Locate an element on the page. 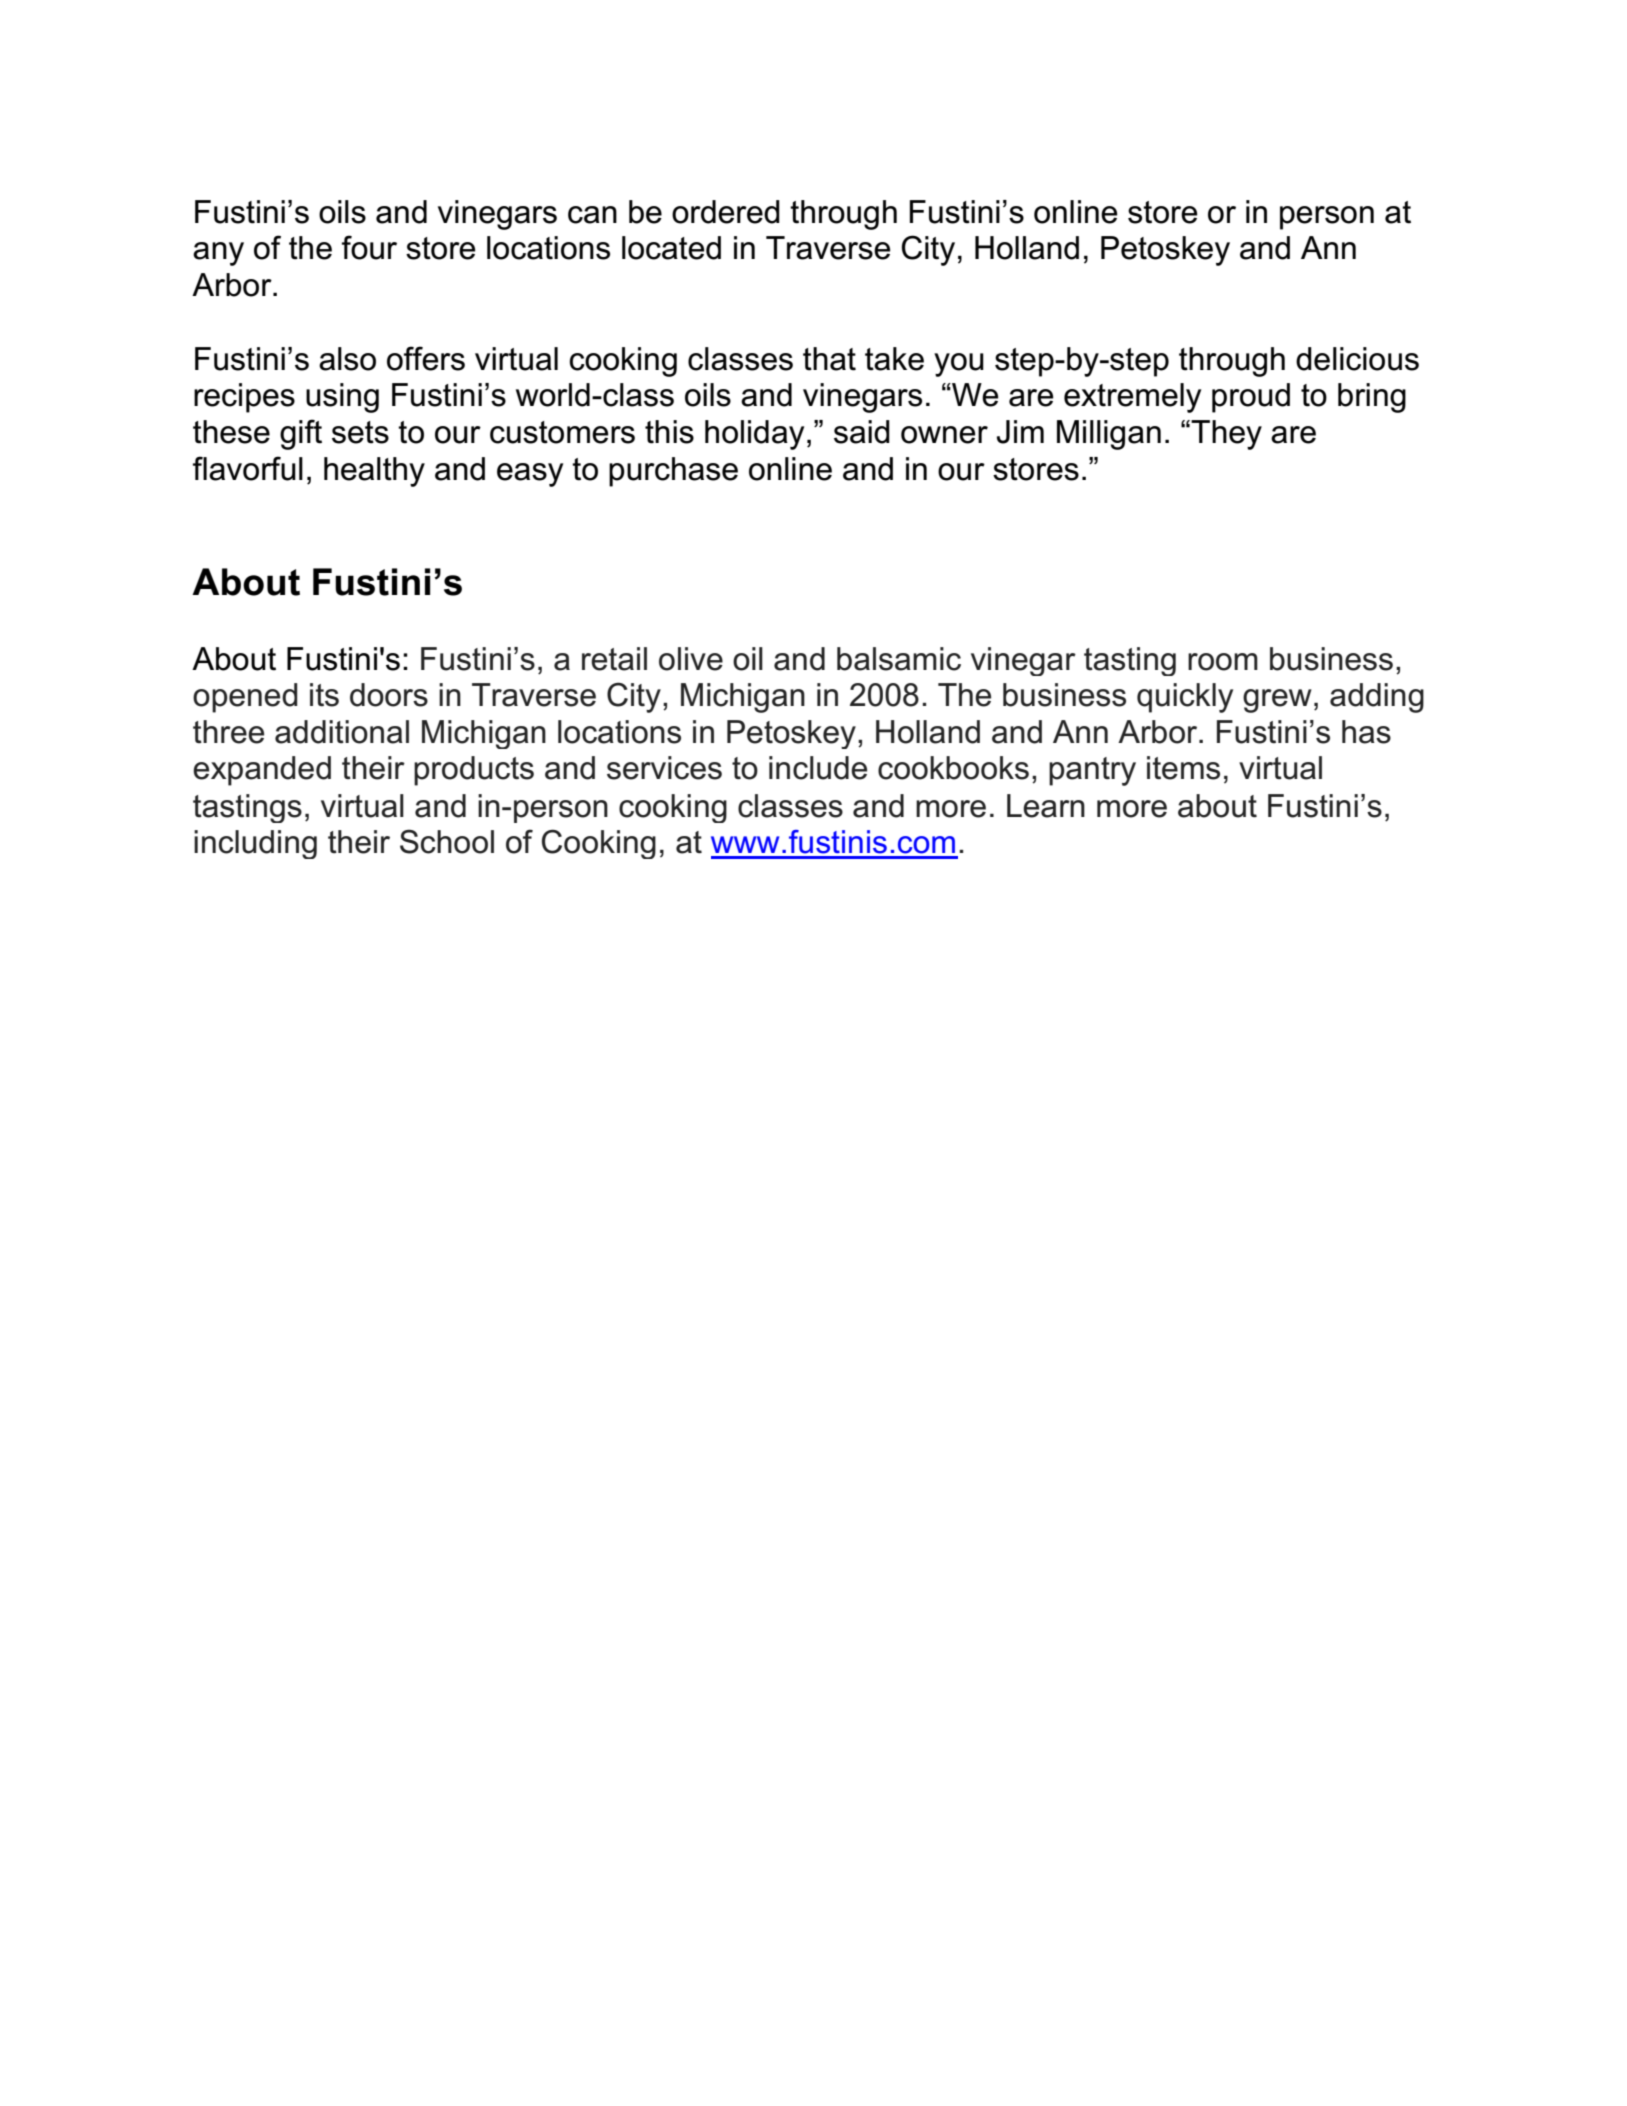 The image size is (1627, 2106). delicious is located at coordinates (1357, 359).
